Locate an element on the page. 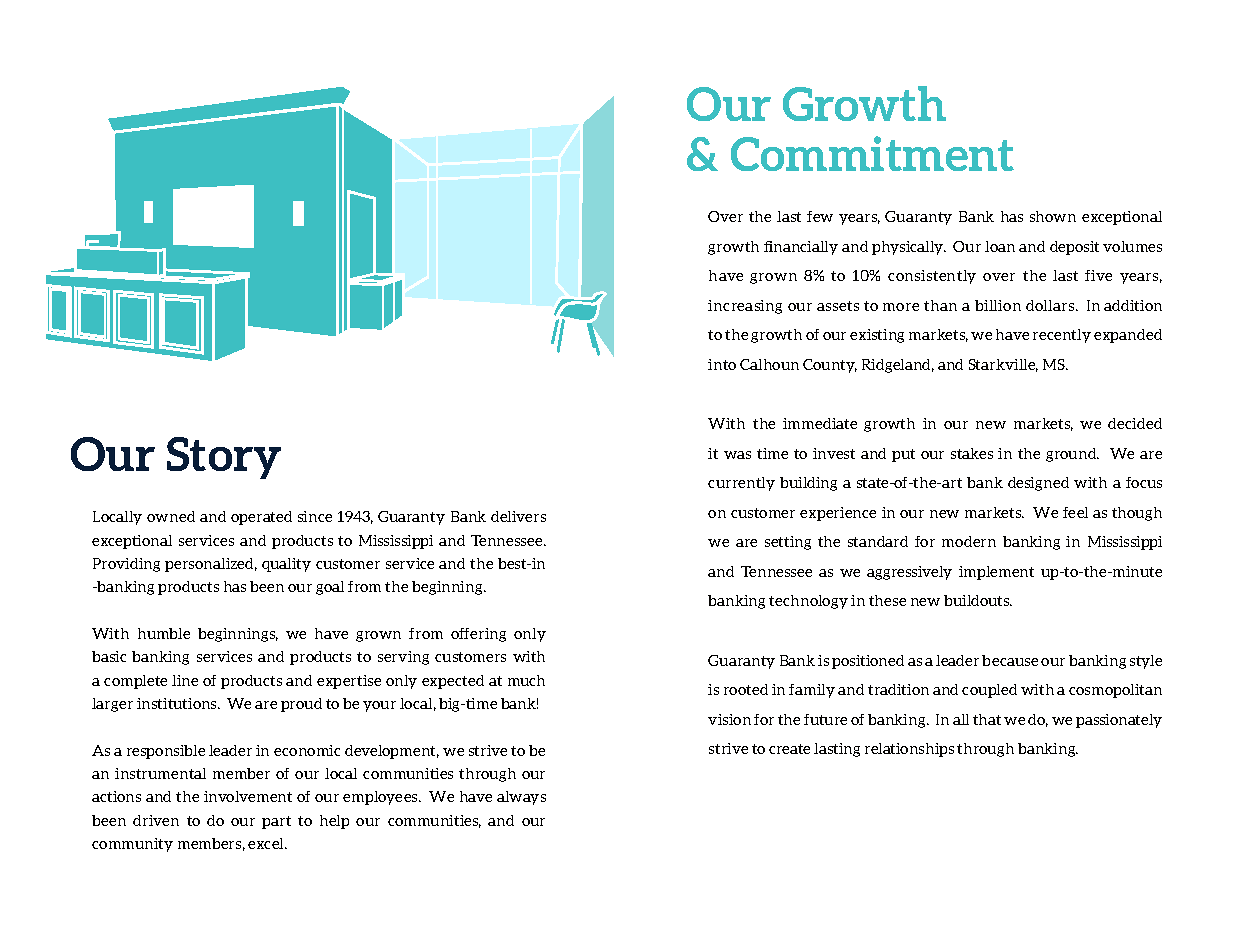 This document has width=1233, height=952. part is located at coordinates (276, 822).
